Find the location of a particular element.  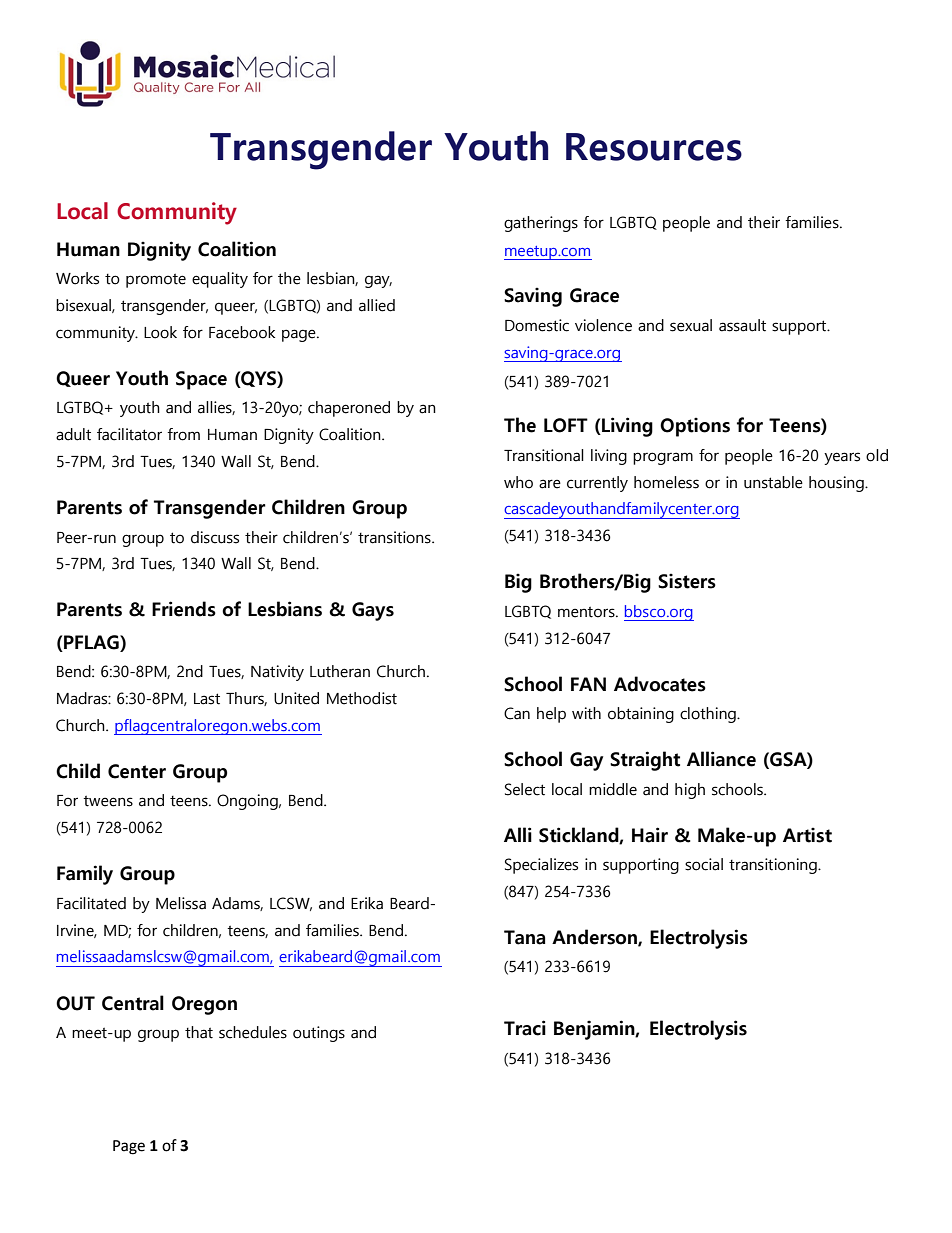

Friends is located at coordinates (184, 609).
